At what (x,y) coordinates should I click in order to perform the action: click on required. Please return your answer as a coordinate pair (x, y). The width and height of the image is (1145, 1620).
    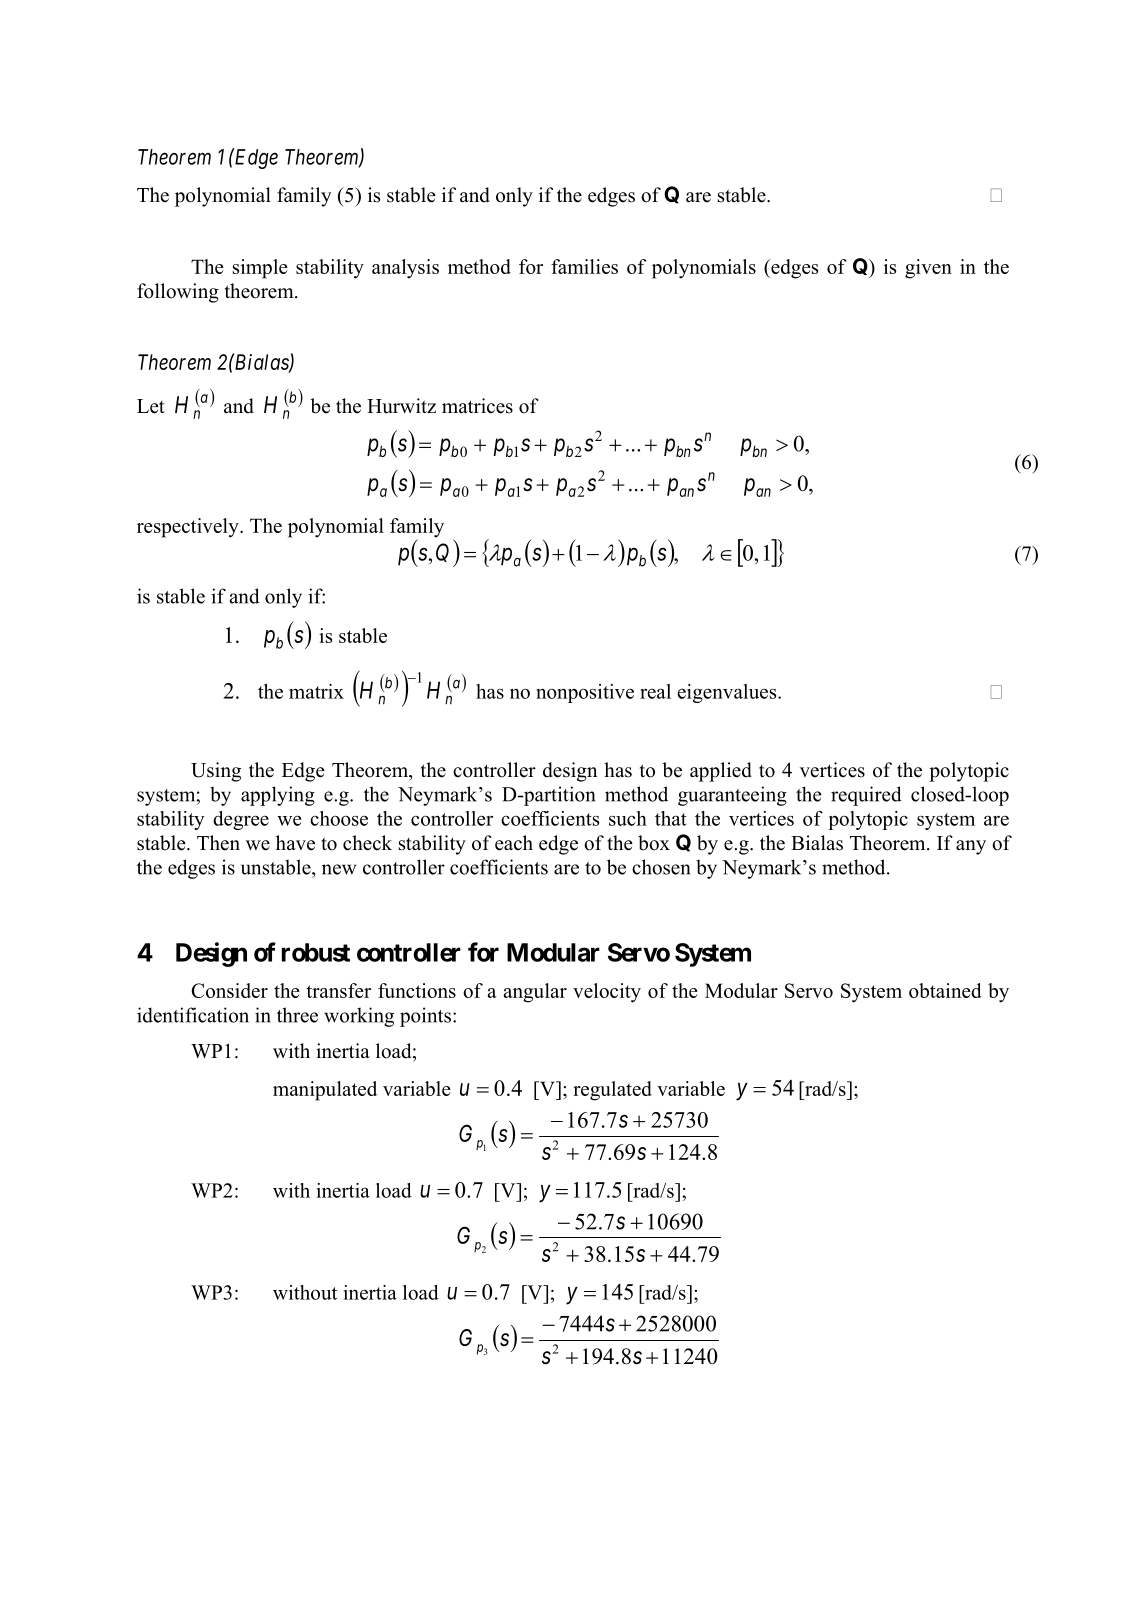
    Looking at the image, I should click on (866, 796).
